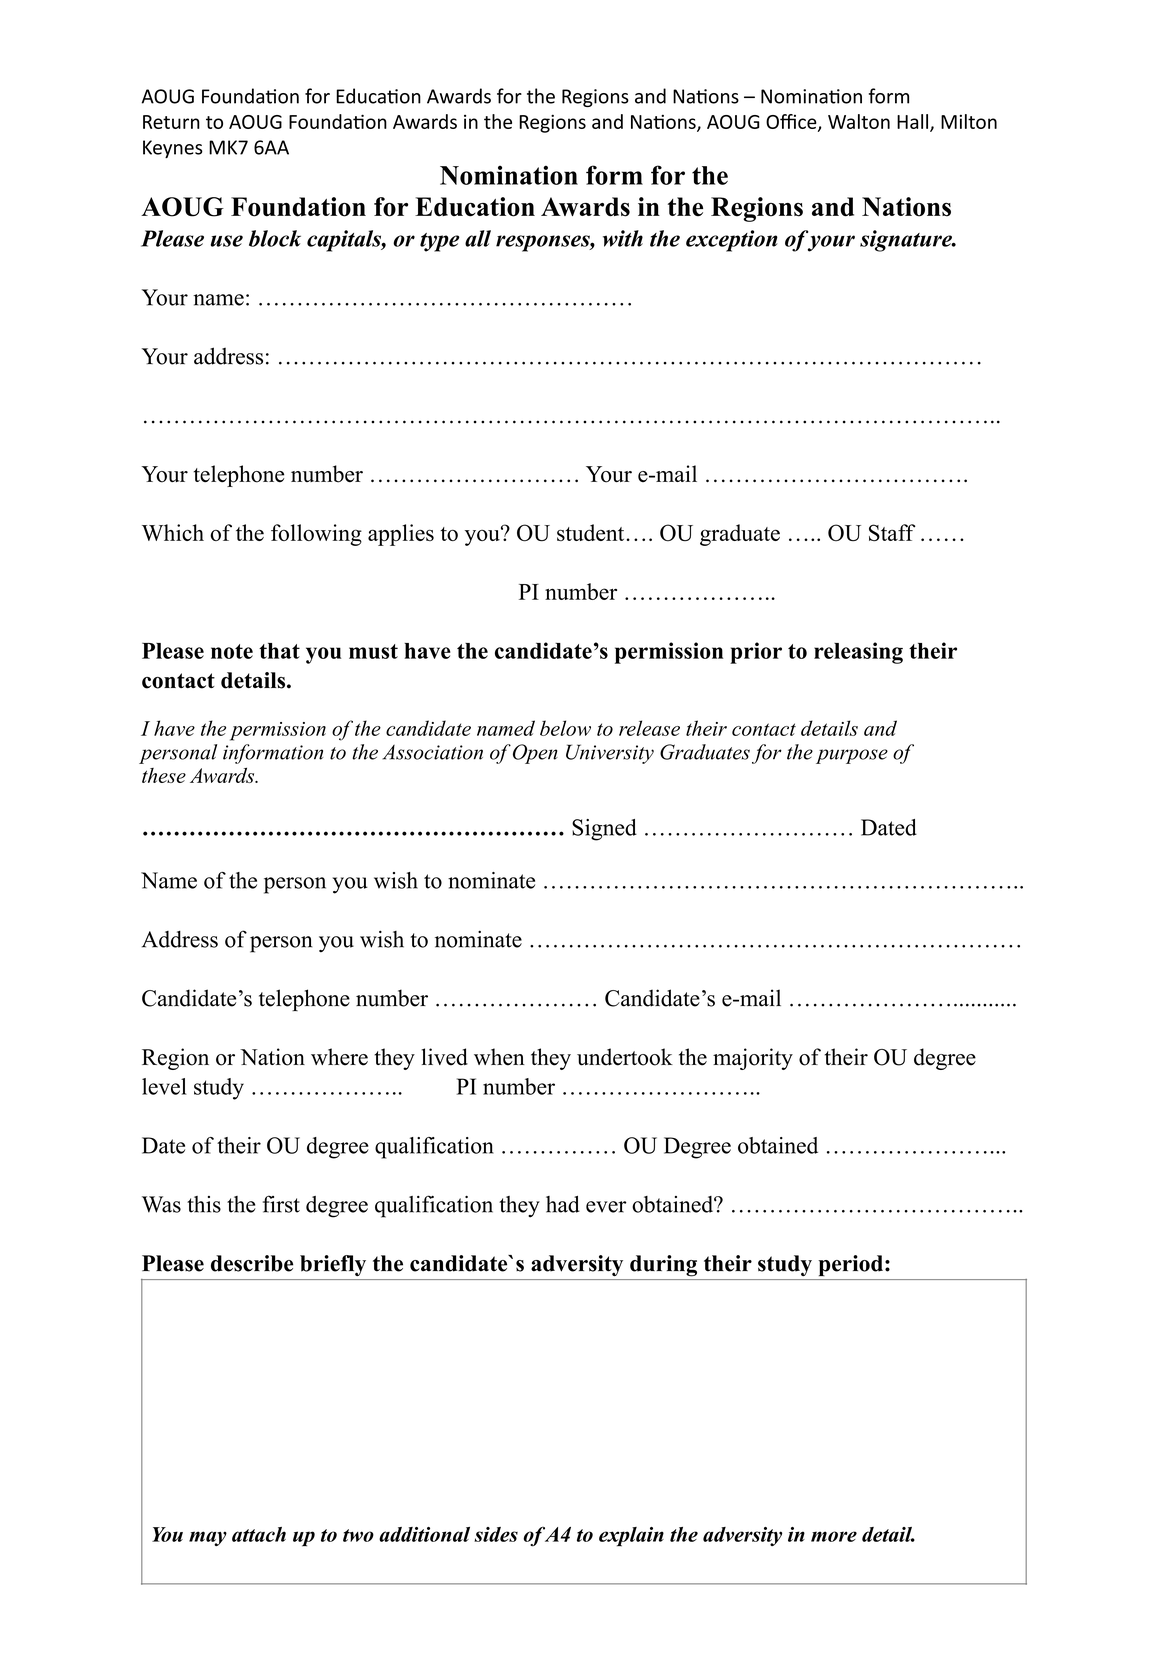 Image resolution: width=1168 pixels, height=1653 pixels. What do you see at coordinates (281, 1204) in the image?
I see `first` at bounding box center [281, 1204].
